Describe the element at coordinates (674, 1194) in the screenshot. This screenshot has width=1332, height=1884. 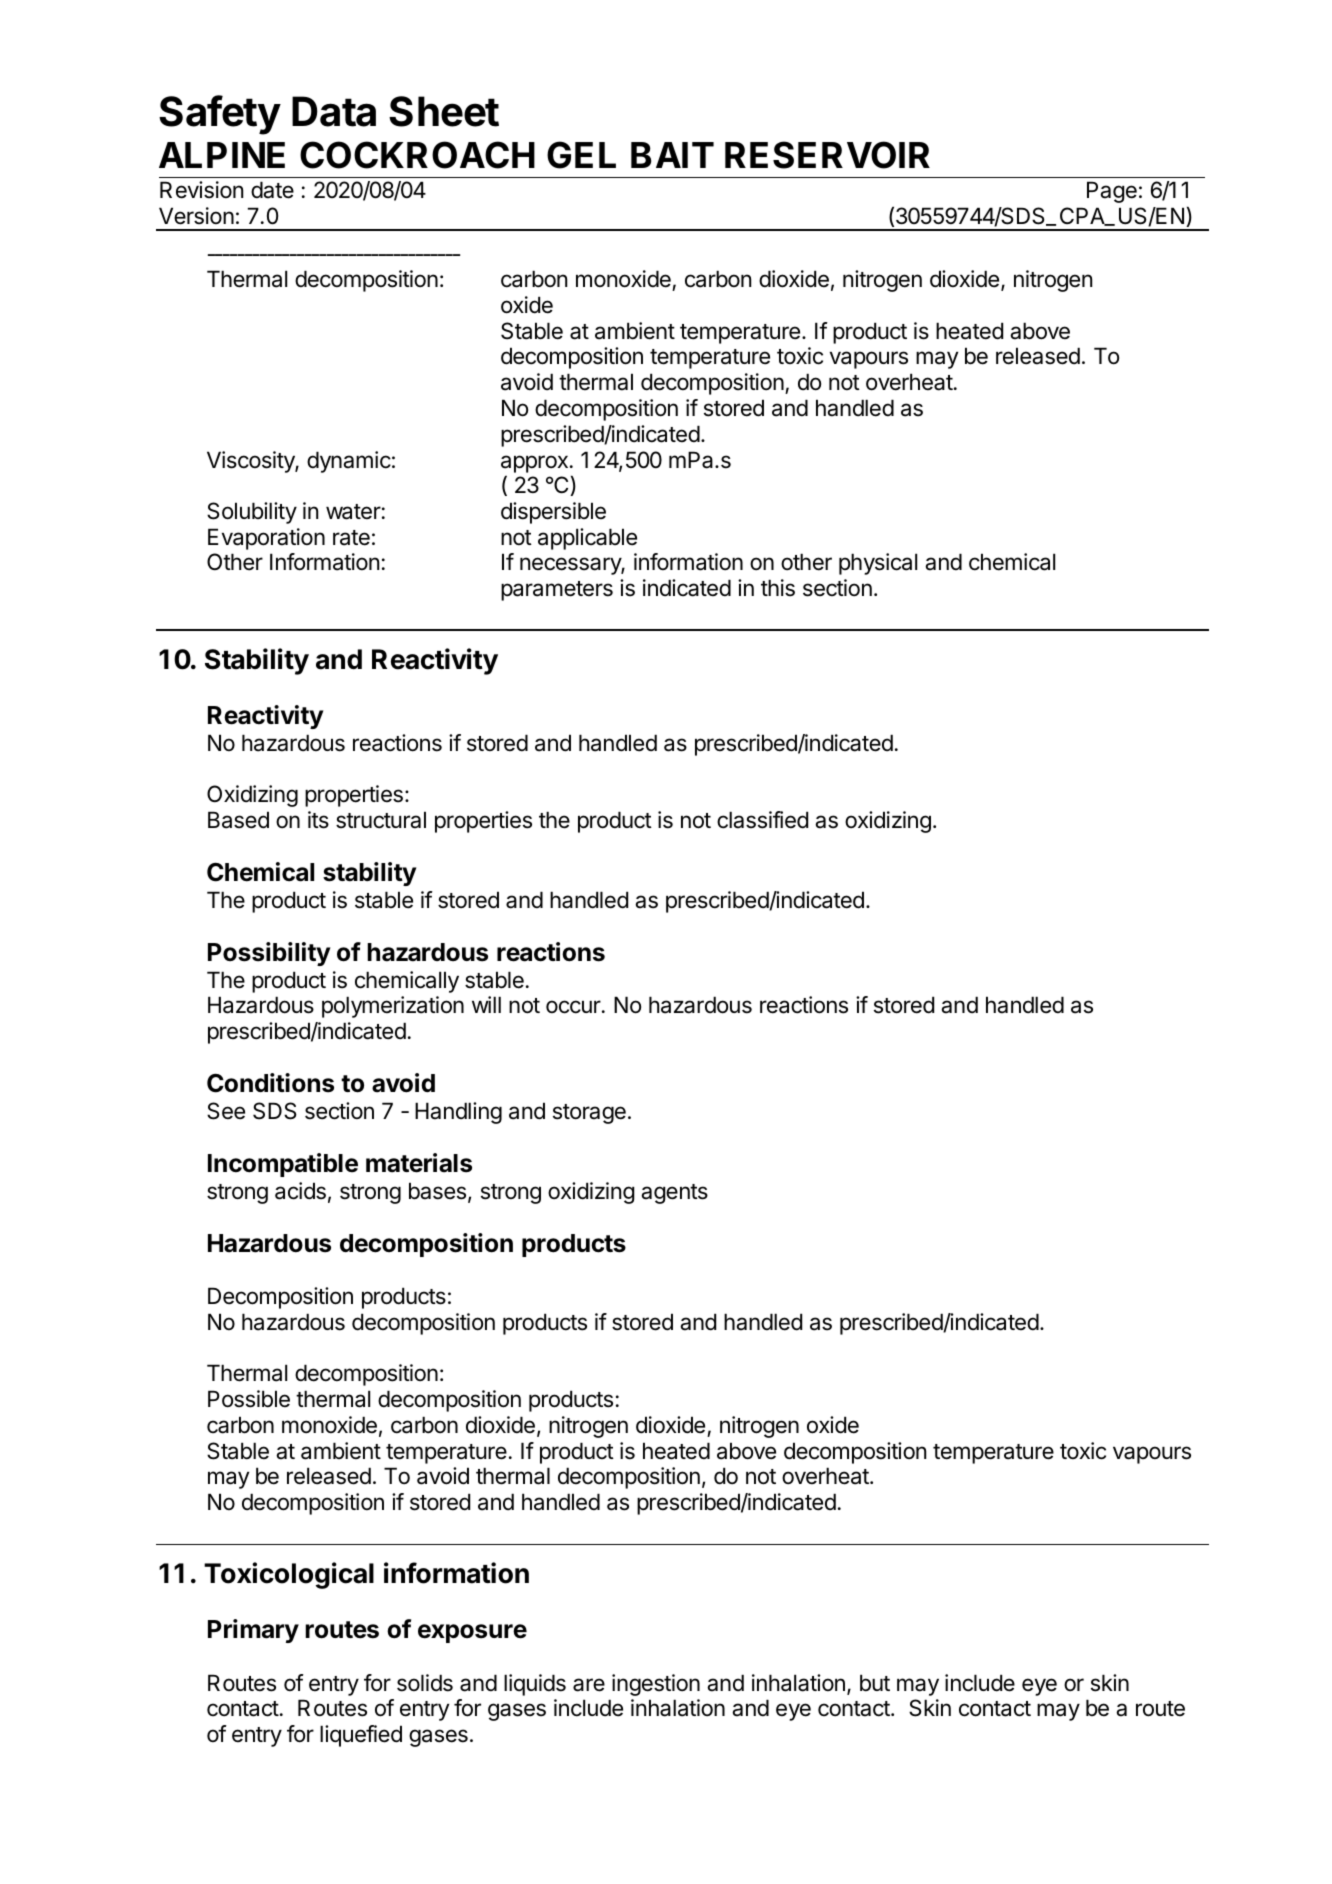
I see `agents` at that location.
